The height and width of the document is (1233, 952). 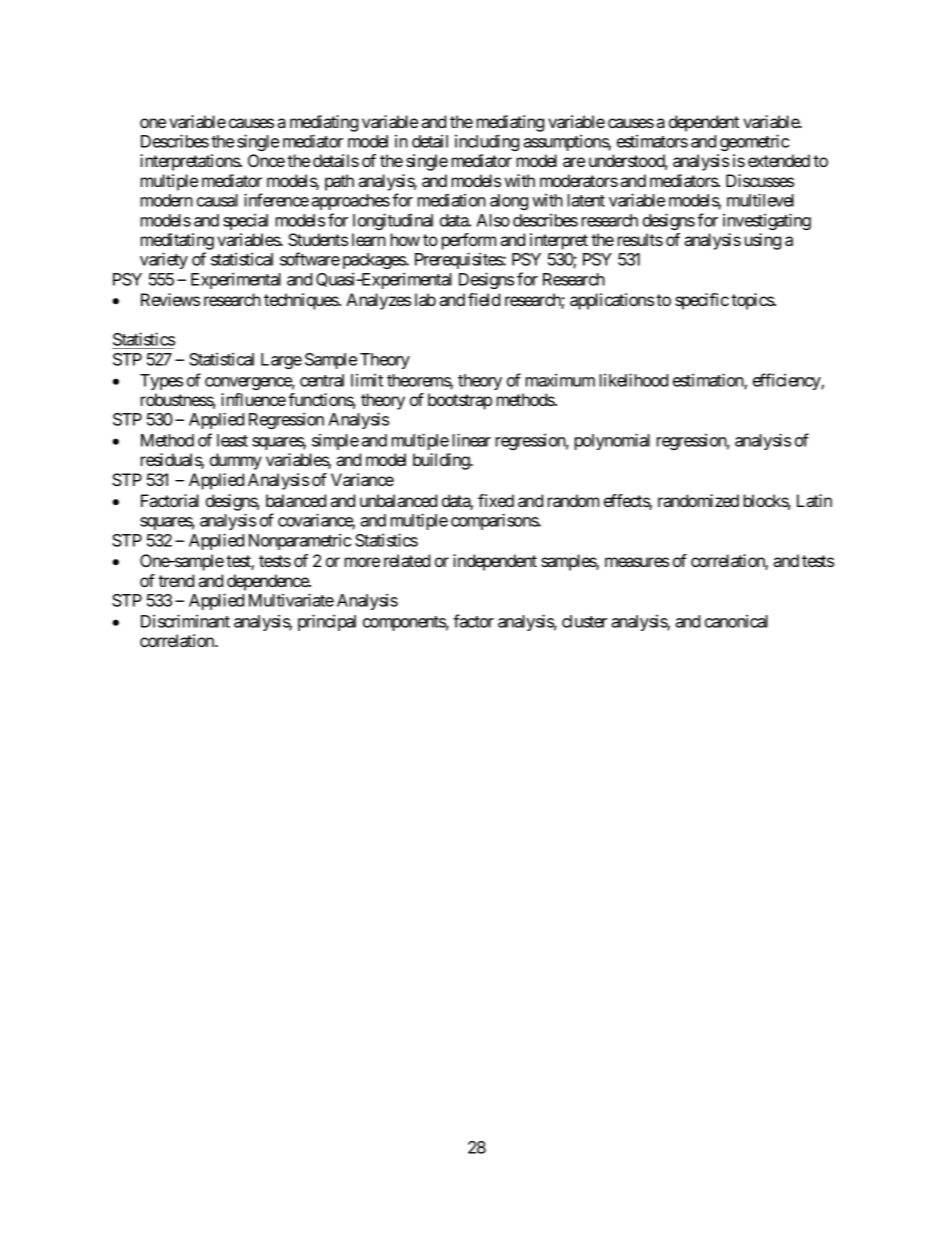 What do you see at coordinates (266, 160) in the document?
I see `Once` at bounding box center [266, 160].
